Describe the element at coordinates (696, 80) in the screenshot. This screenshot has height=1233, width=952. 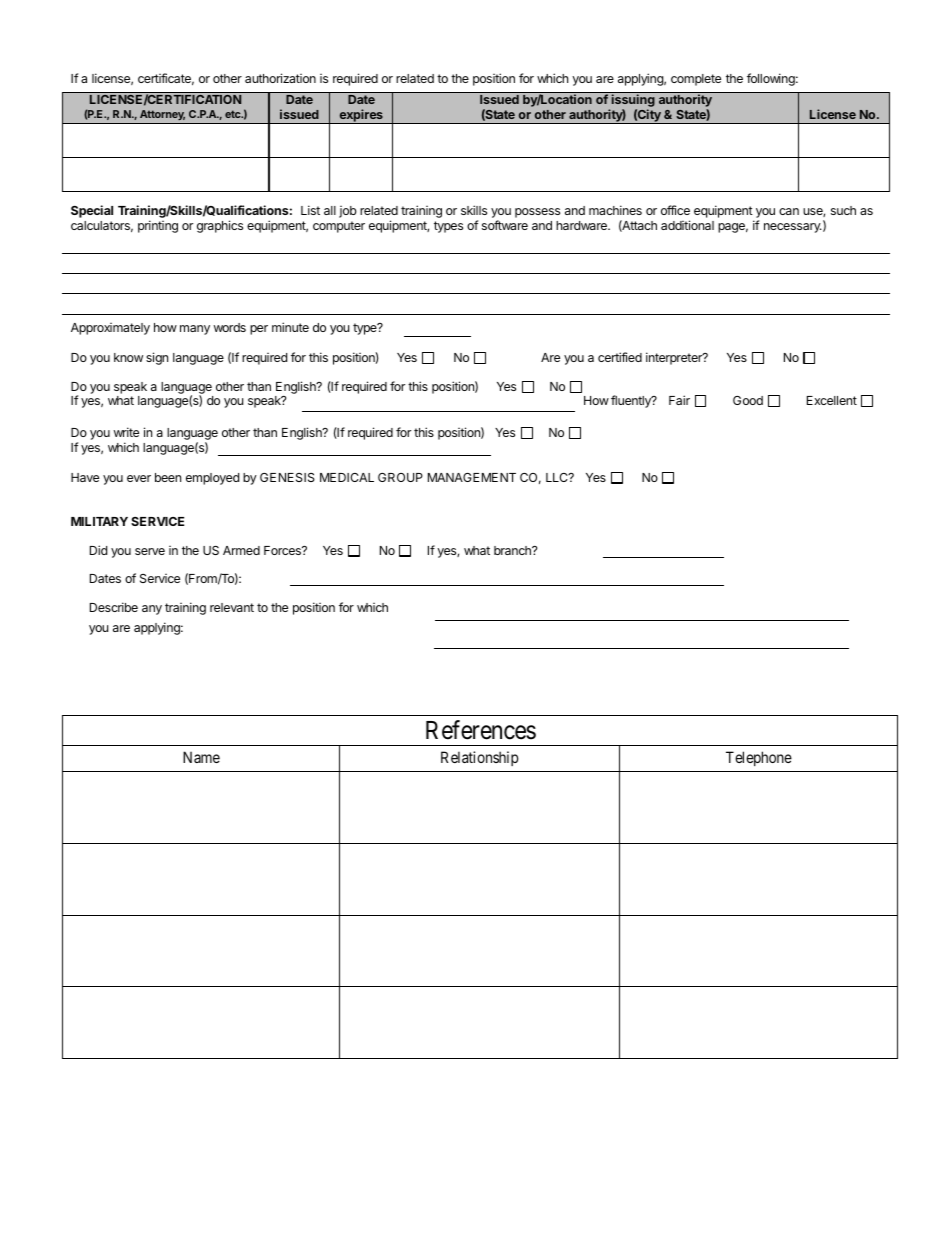
I see `complete` at that location.
